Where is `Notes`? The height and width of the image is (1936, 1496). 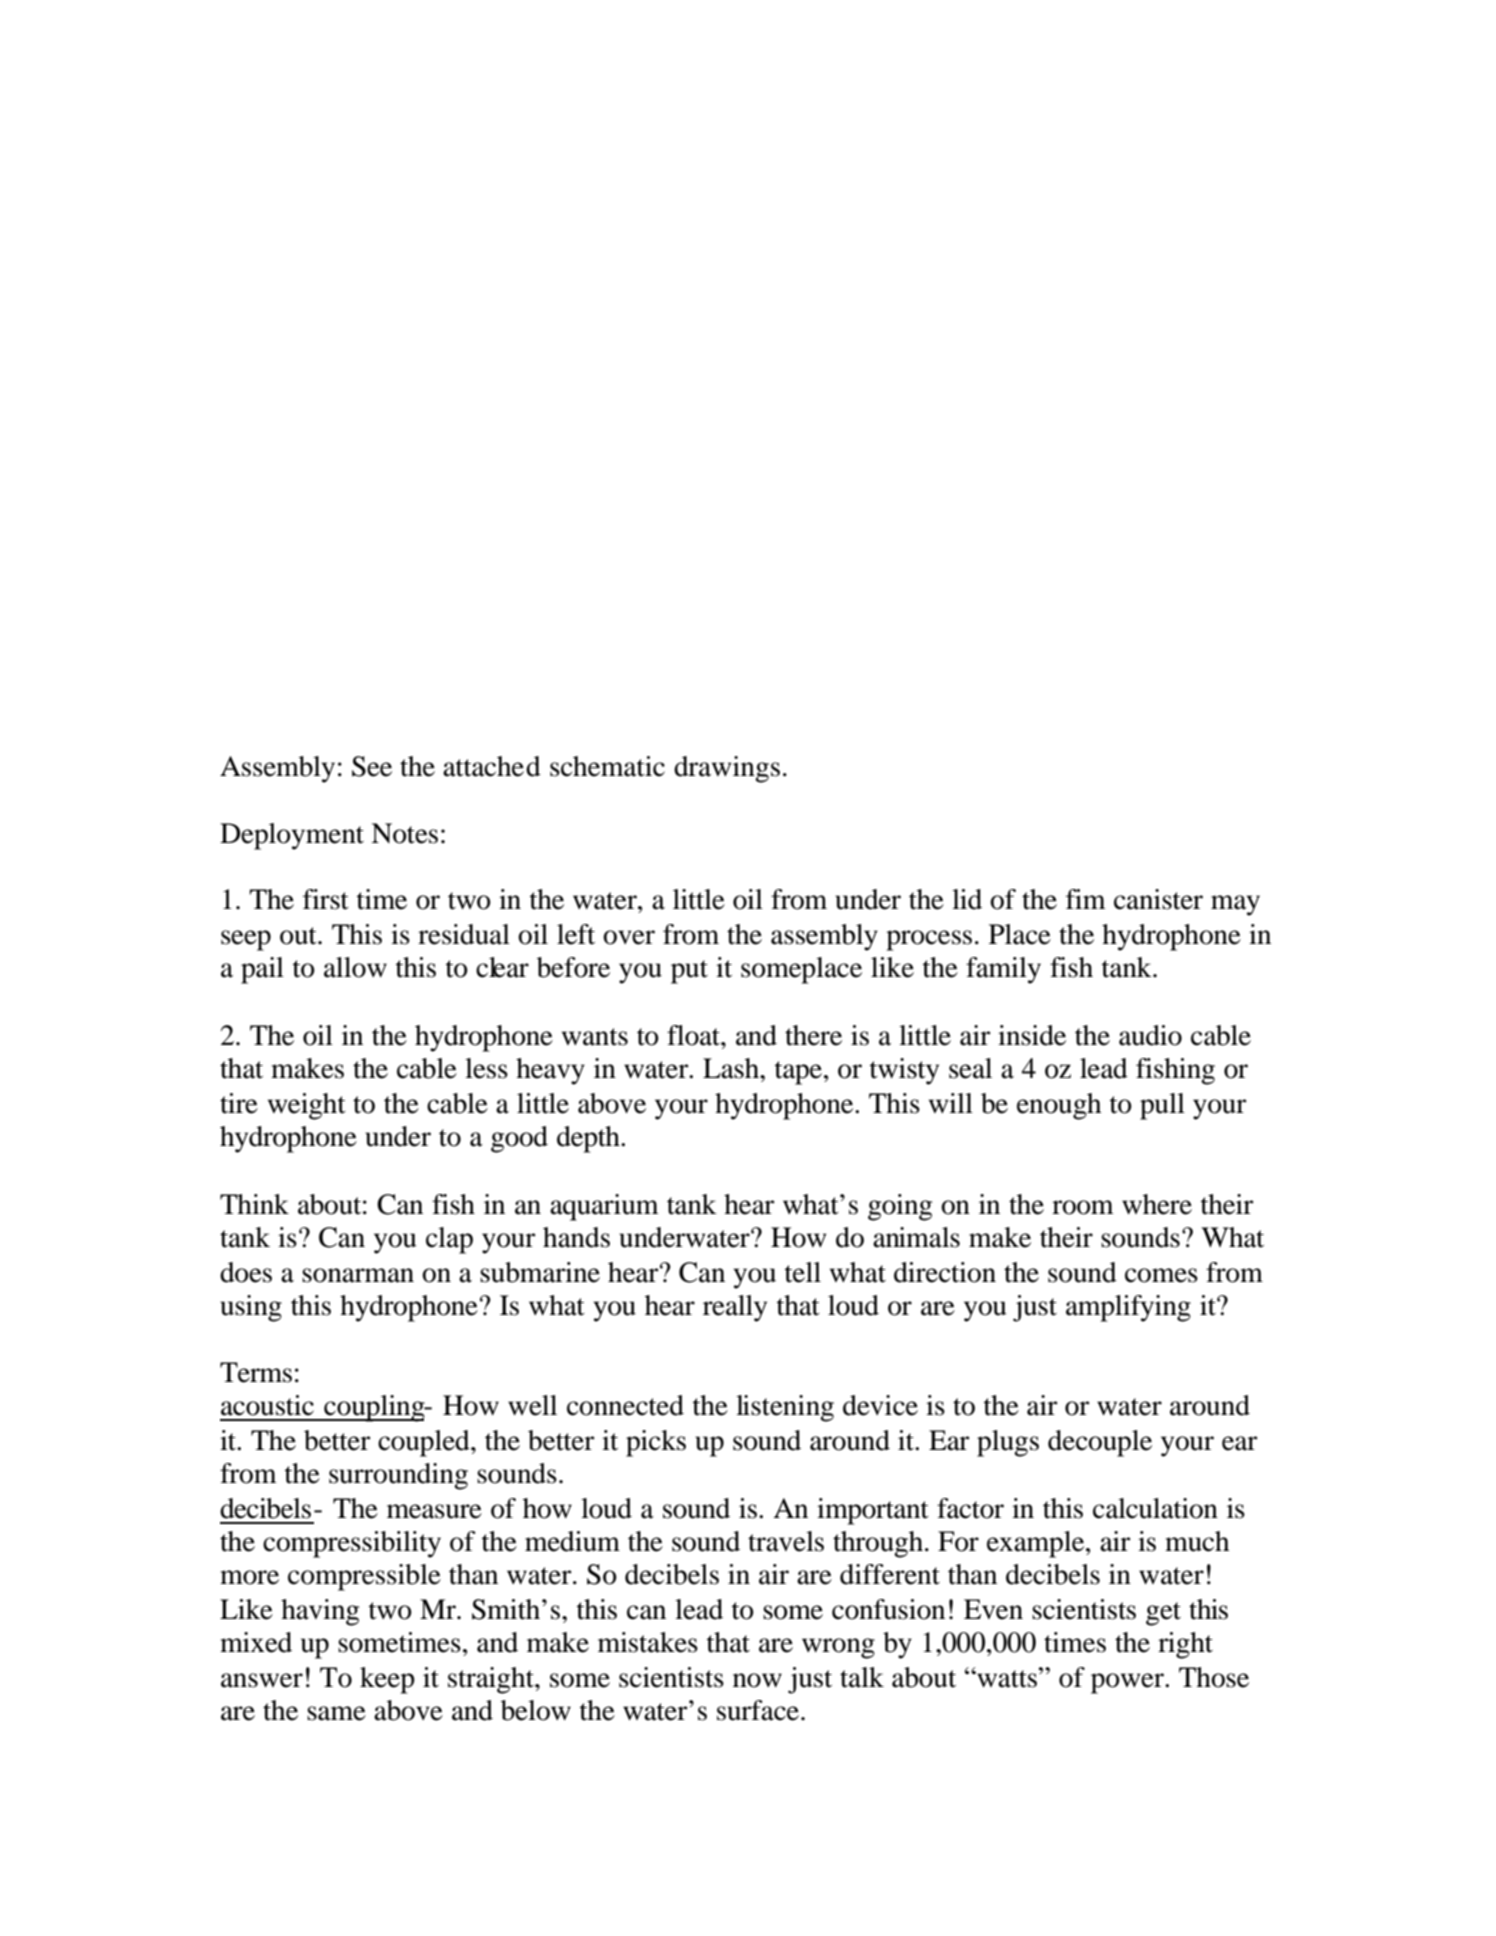 Notes is located at coordinates (404, 833).
